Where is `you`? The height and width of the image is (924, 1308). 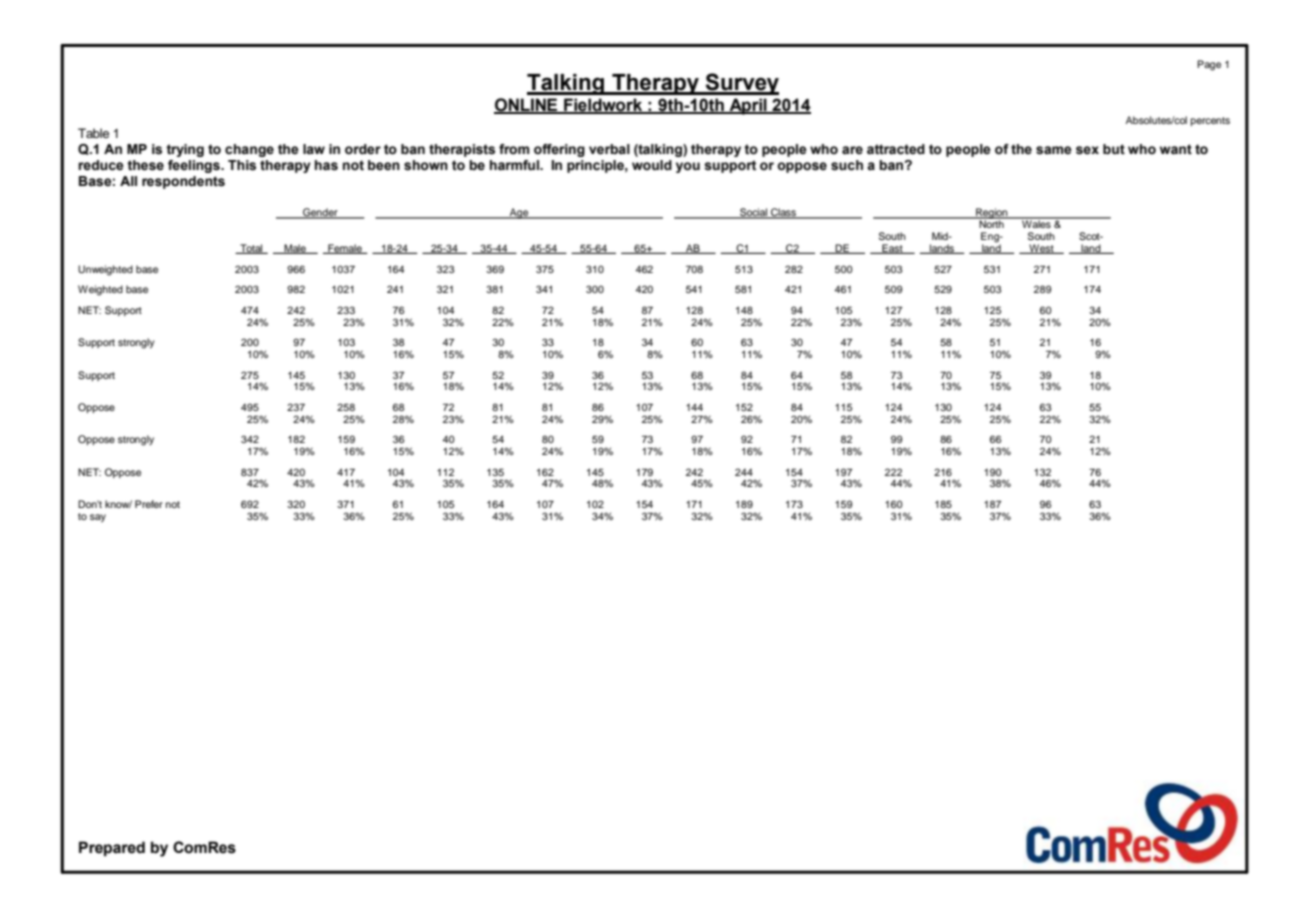 you is located at coordinates (688, 167).
